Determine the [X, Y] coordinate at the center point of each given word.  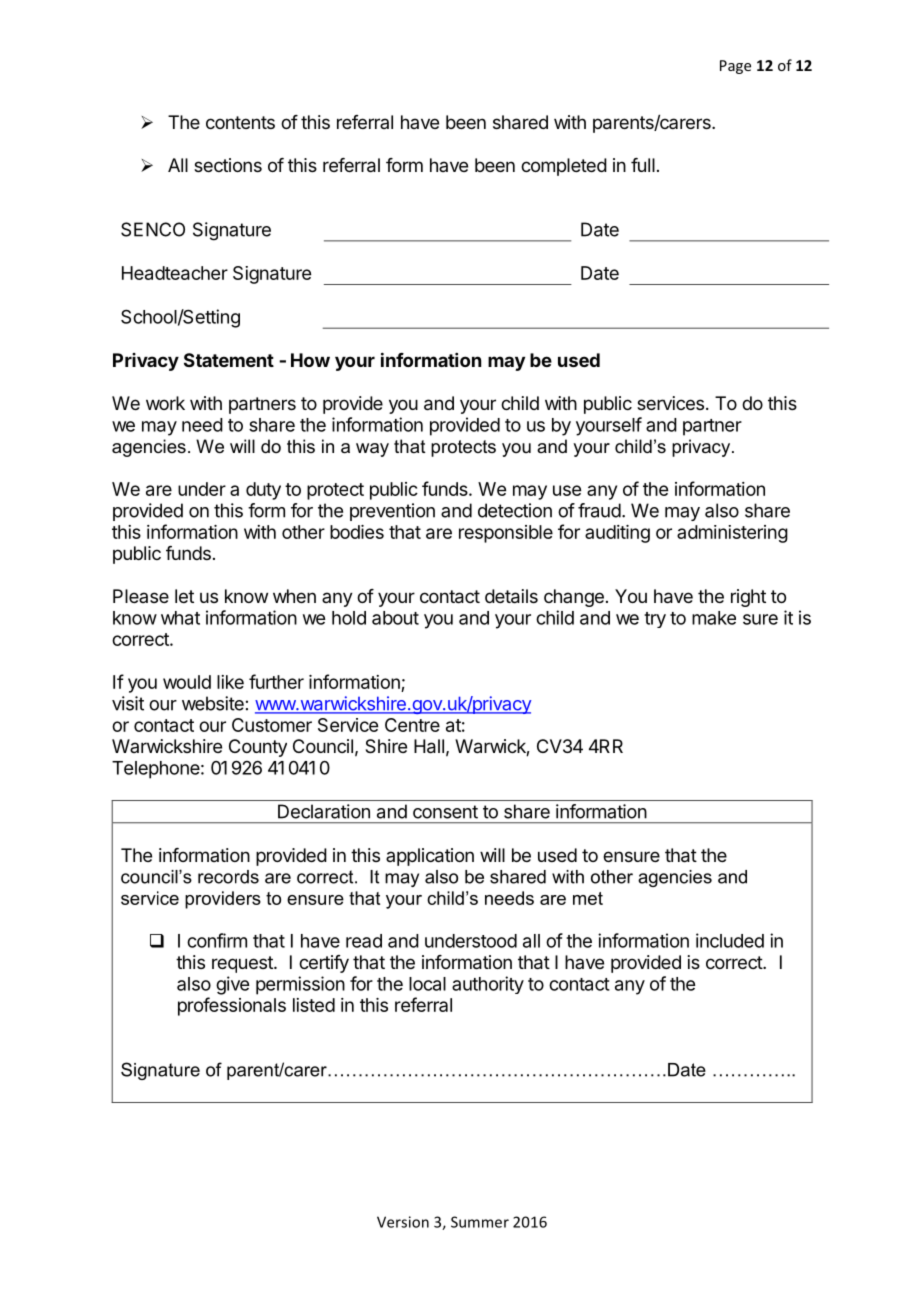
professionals [232, 1006]
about [395, 618]
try [655, 620]
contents [240, 122]
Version [403, 1222]
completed [564, 167]
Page [735, 67]
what [180, 618]
